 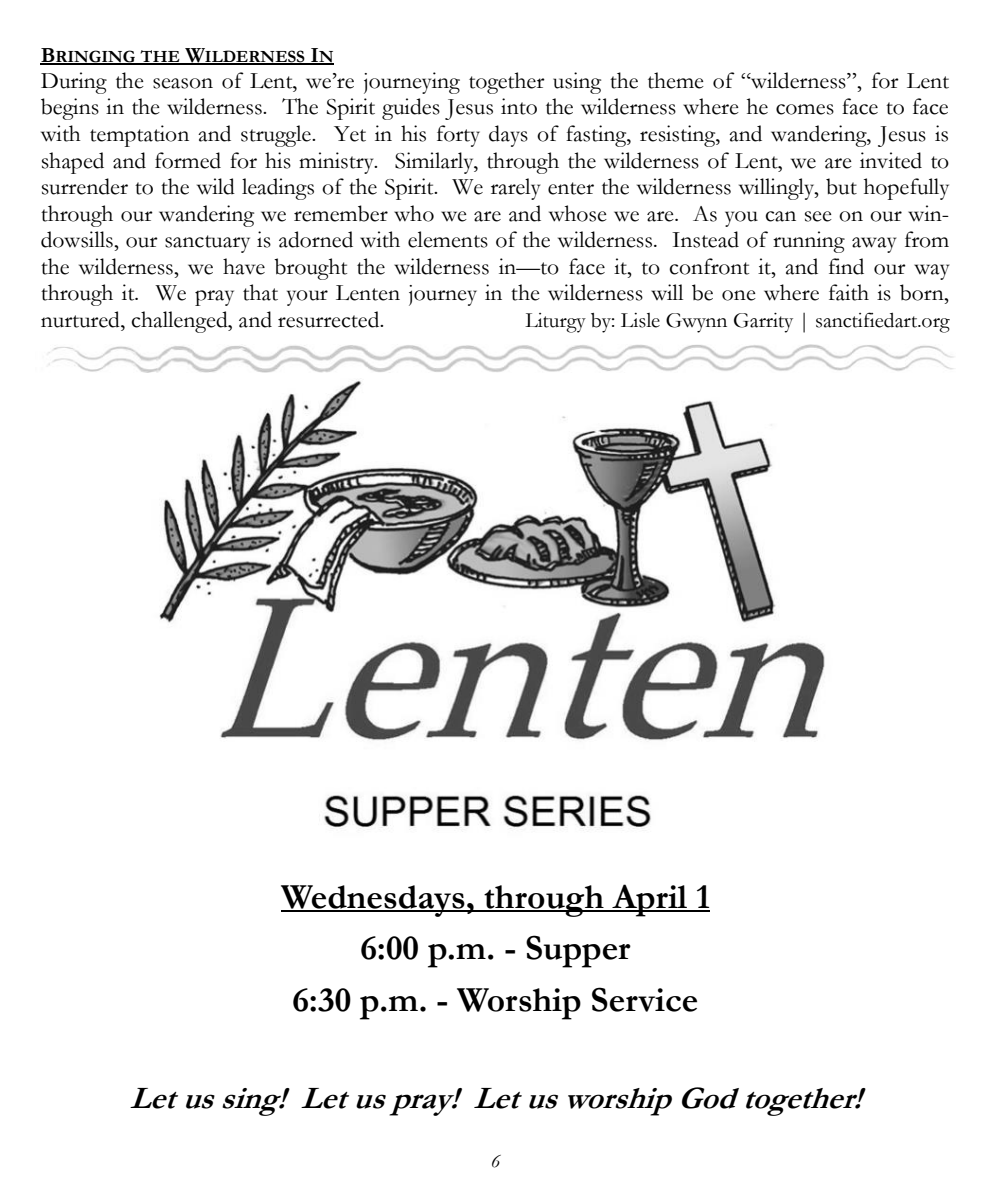 What do you see at coordinates (519, 106) in the document?
I see `into` at bounding box center [519, 106].
